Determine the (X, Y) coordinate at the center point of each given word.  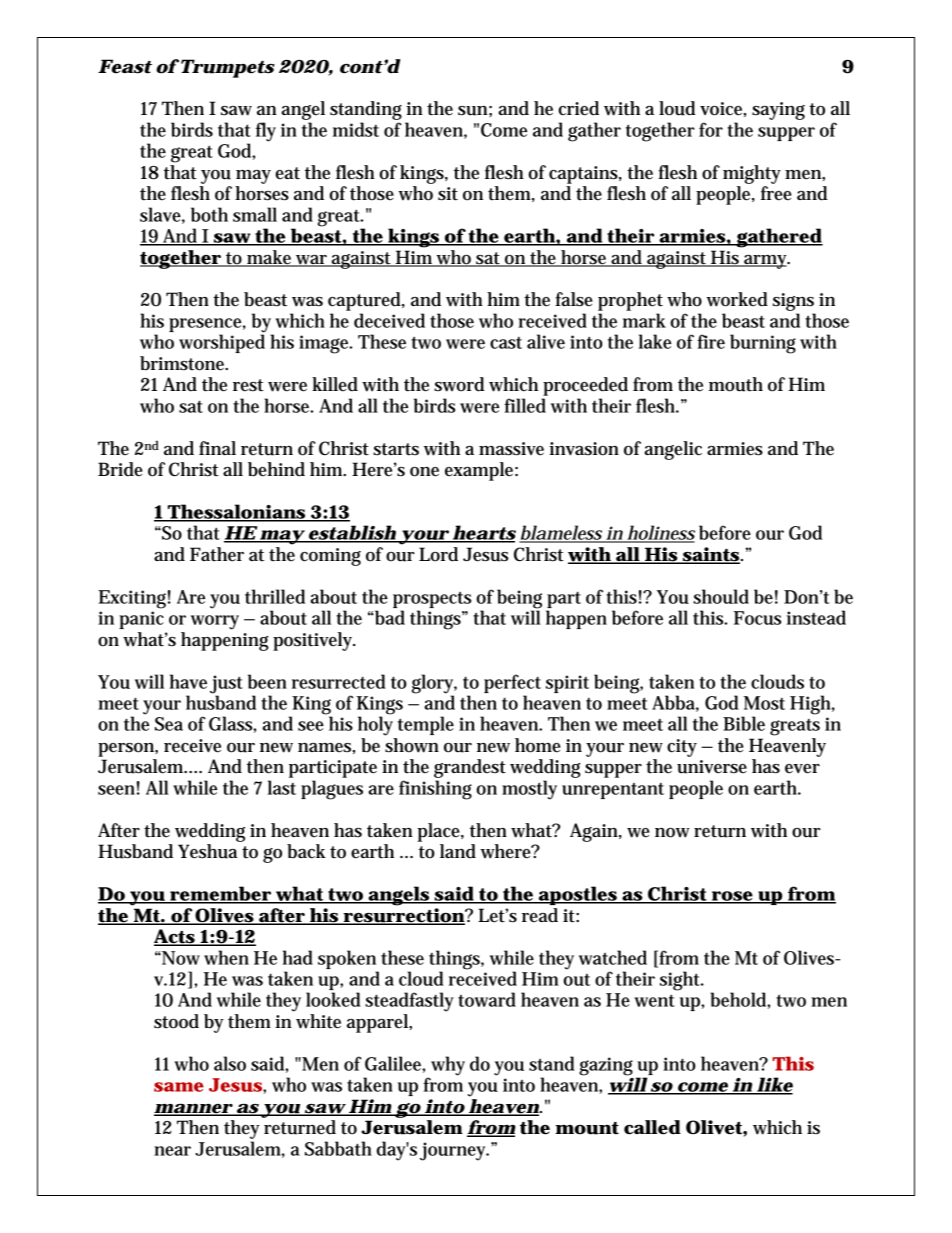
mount (587, 1128)
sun (473, 111)
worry (215, 622)
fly (266, 132)
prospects (432, 600)
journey (453, 1151)
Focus (757, 618)
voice (721, 109)
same (179, 1087)
